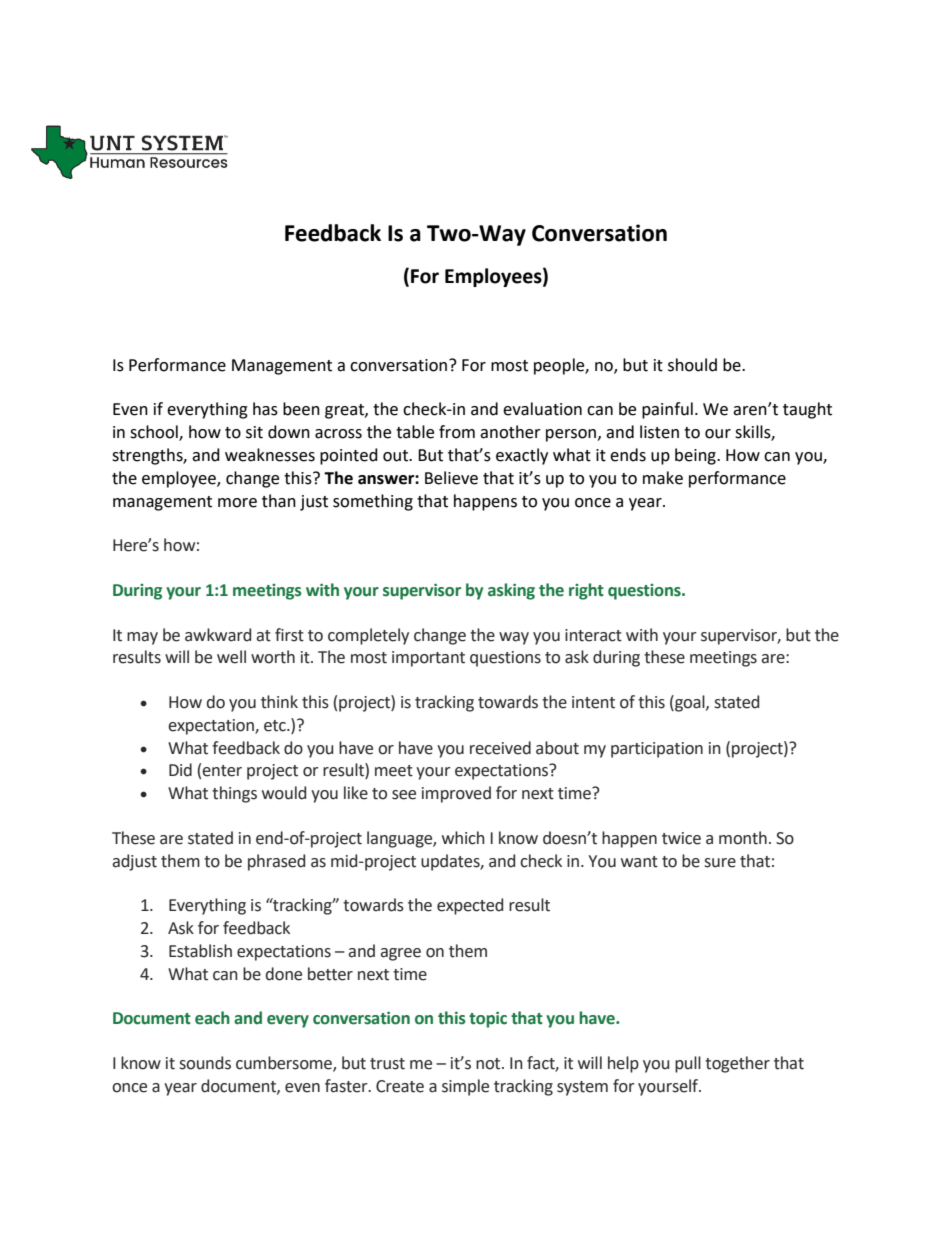  Describe the element at coordinates (511, 591) in the document. I see `asking` at that location.
